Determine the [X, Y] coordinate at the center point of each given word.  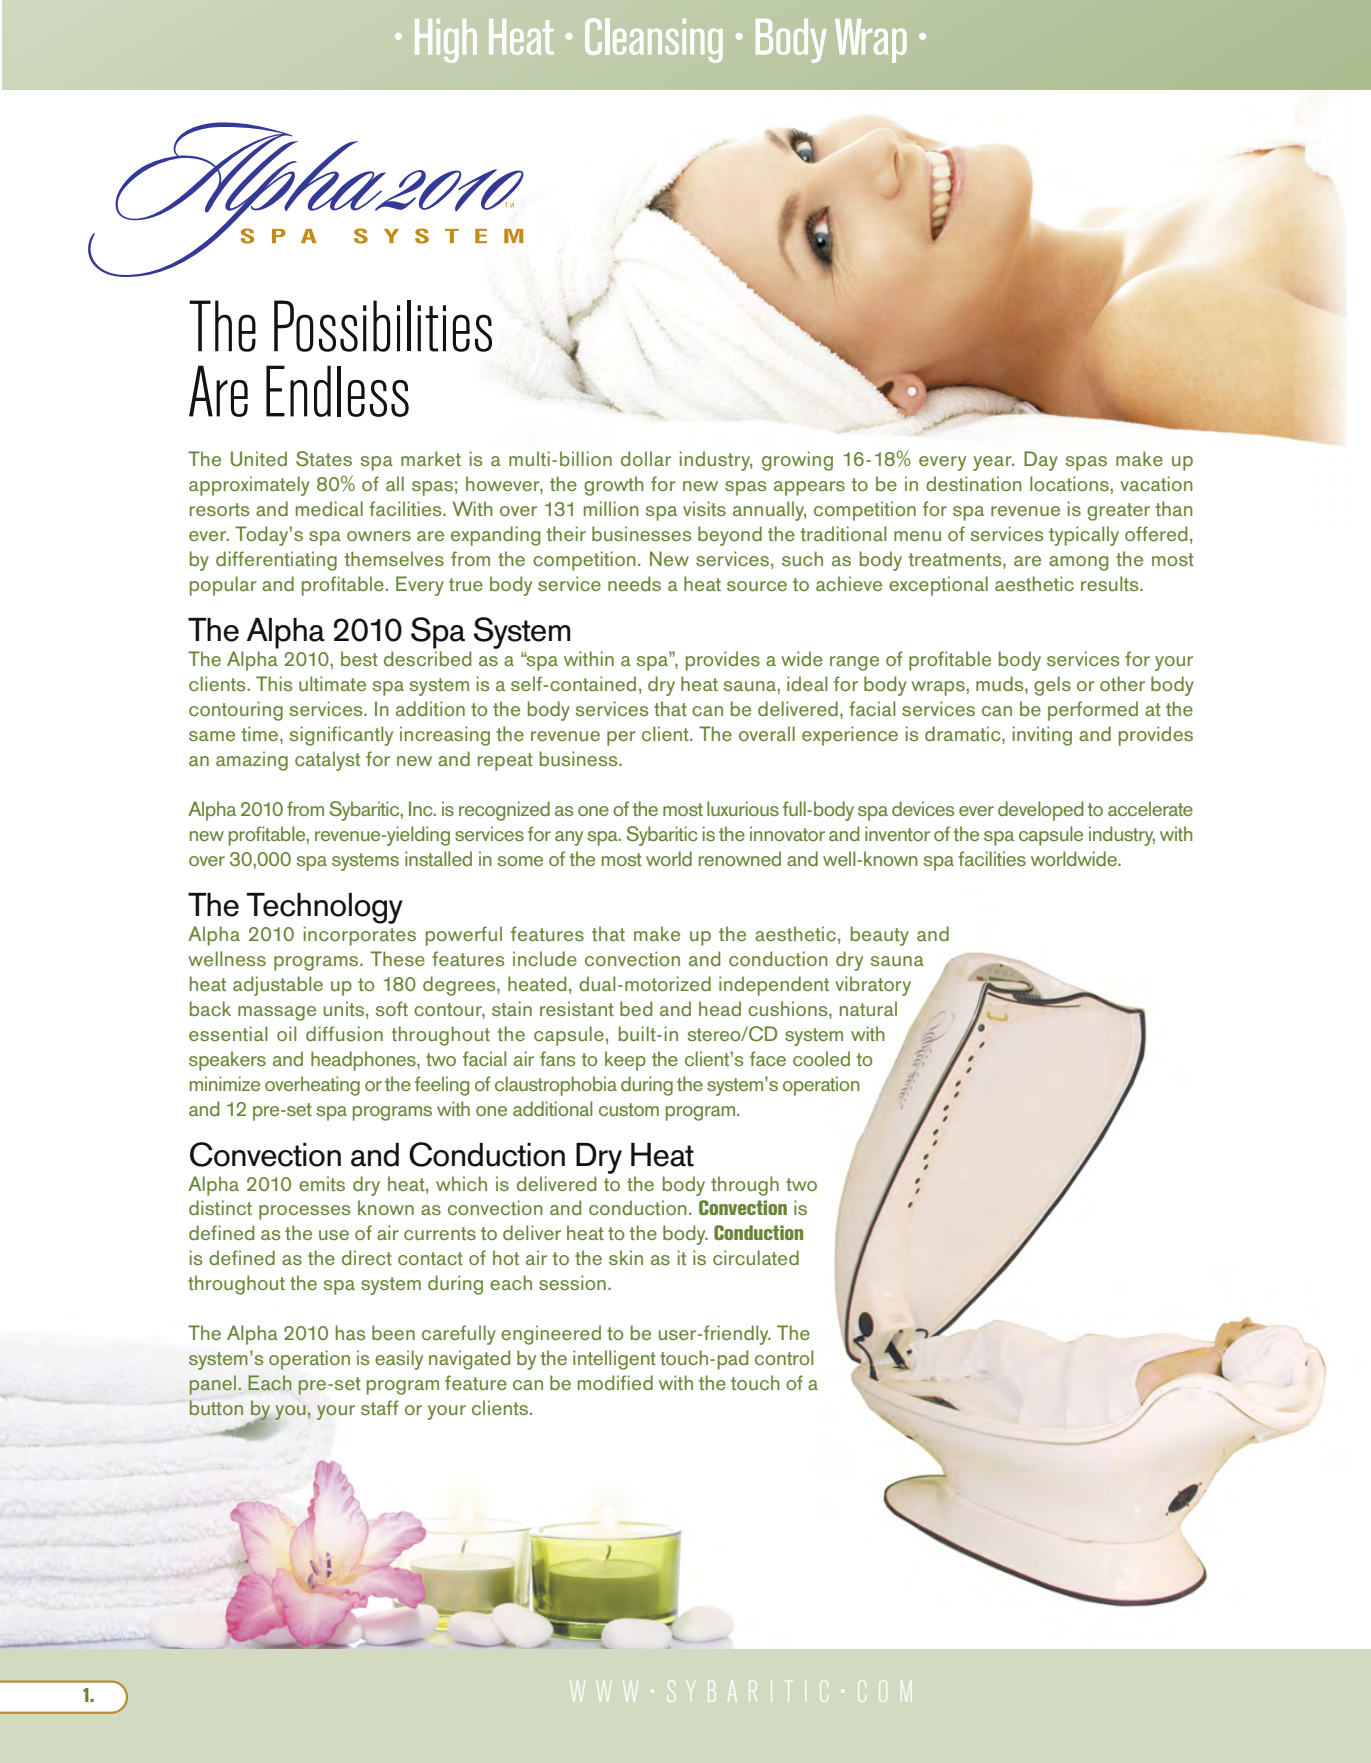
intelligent [614, 1360]
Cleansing [654, 40]
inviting [1042, 736]
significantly [341, 736]
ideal [807, 683]
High [446, 41]
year [993, 463]
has [350, 1332]
